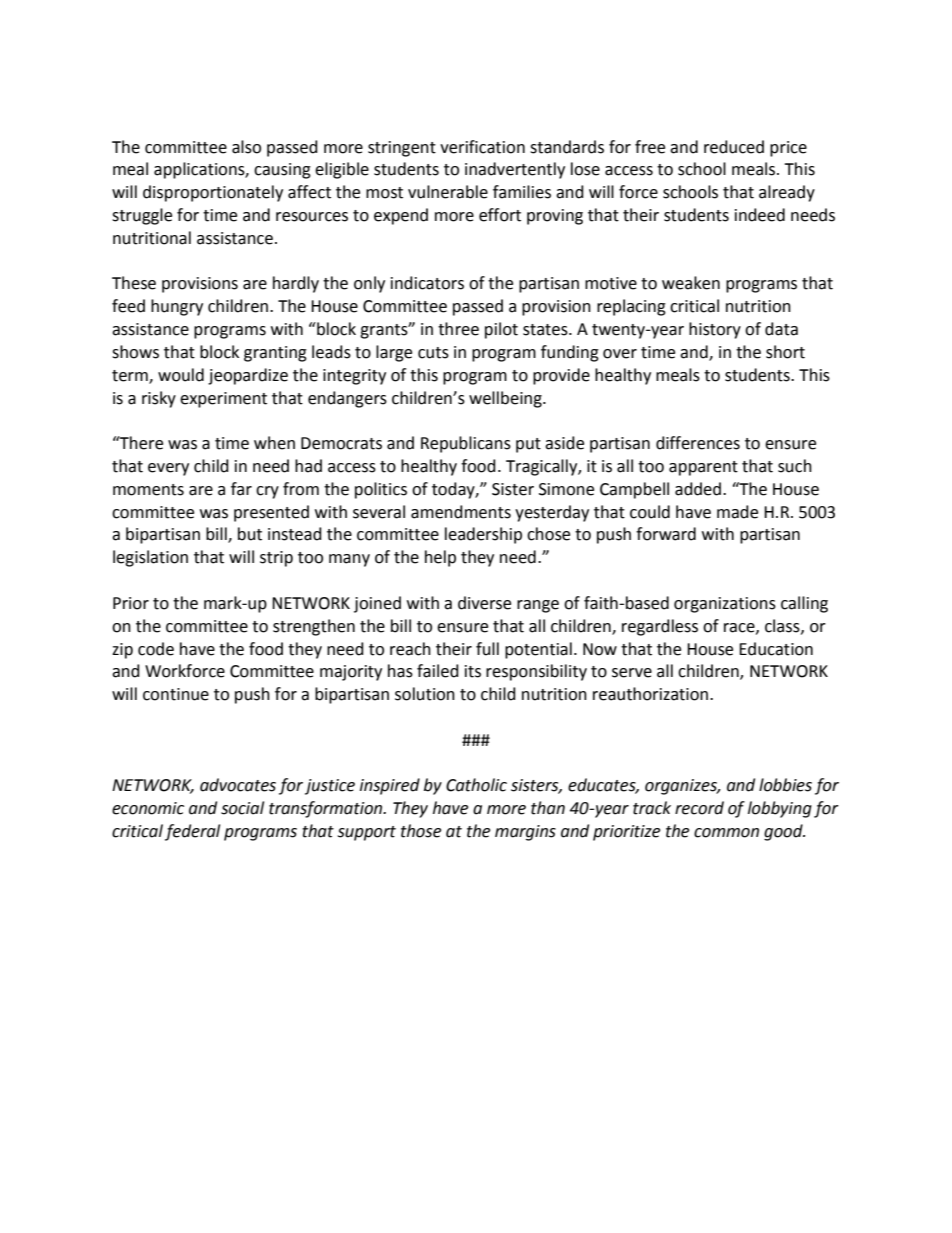 This document has height=1233, width=952. I want to click on added, so click(698, 489).
